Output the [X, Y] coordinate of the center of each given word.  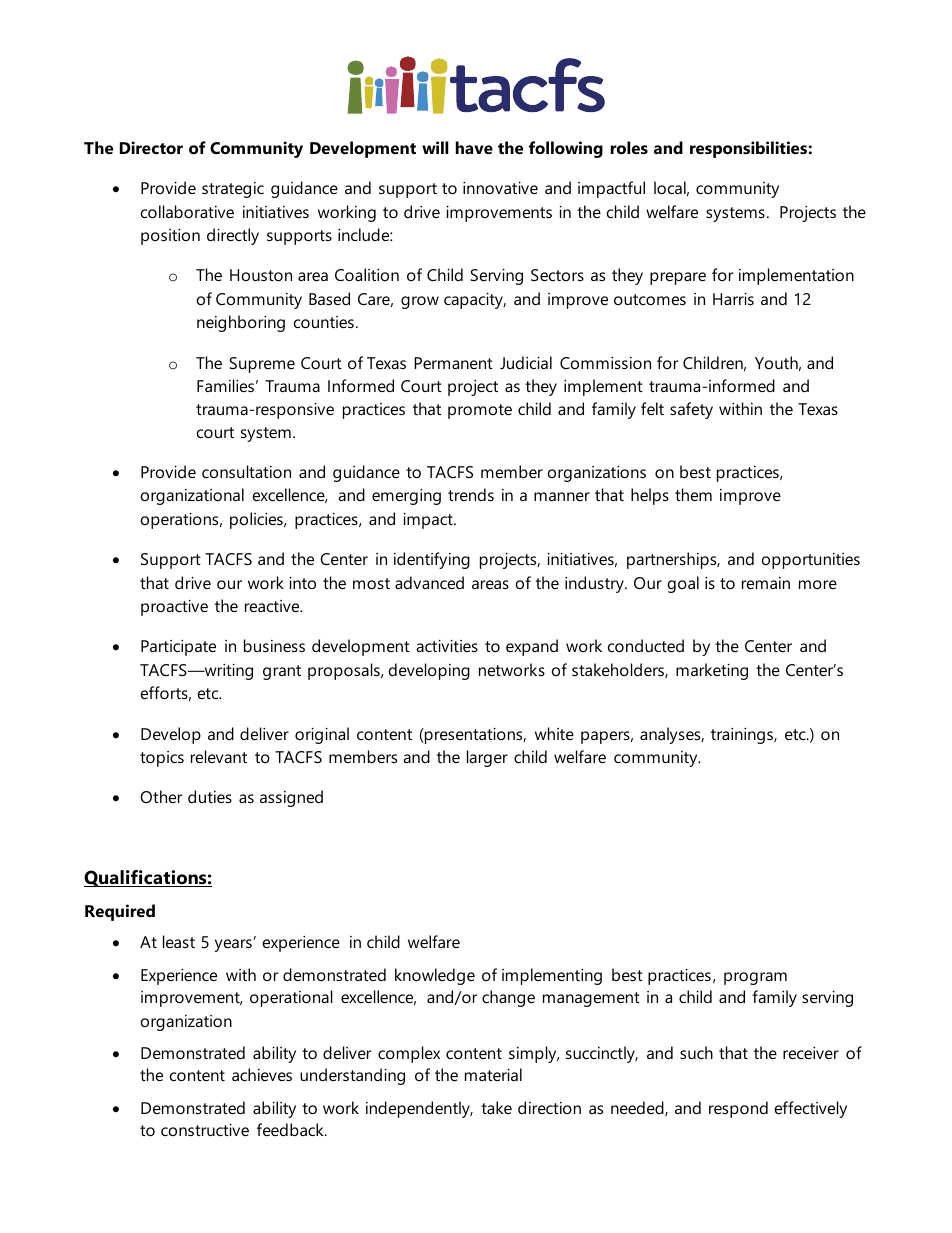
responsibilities [748, 149]
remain [766, 583]
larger [487, 758]
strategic [233, 190]
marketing [712, 671]
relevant [219, 756]
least [179, 941]
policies [257, 520]
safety [691, 410]
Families [225, 385]
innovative [500, 188]
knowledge [435, 976]
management [591, 999]
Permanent [453, 363]
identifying [432, 560]
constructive [205, 1130]
